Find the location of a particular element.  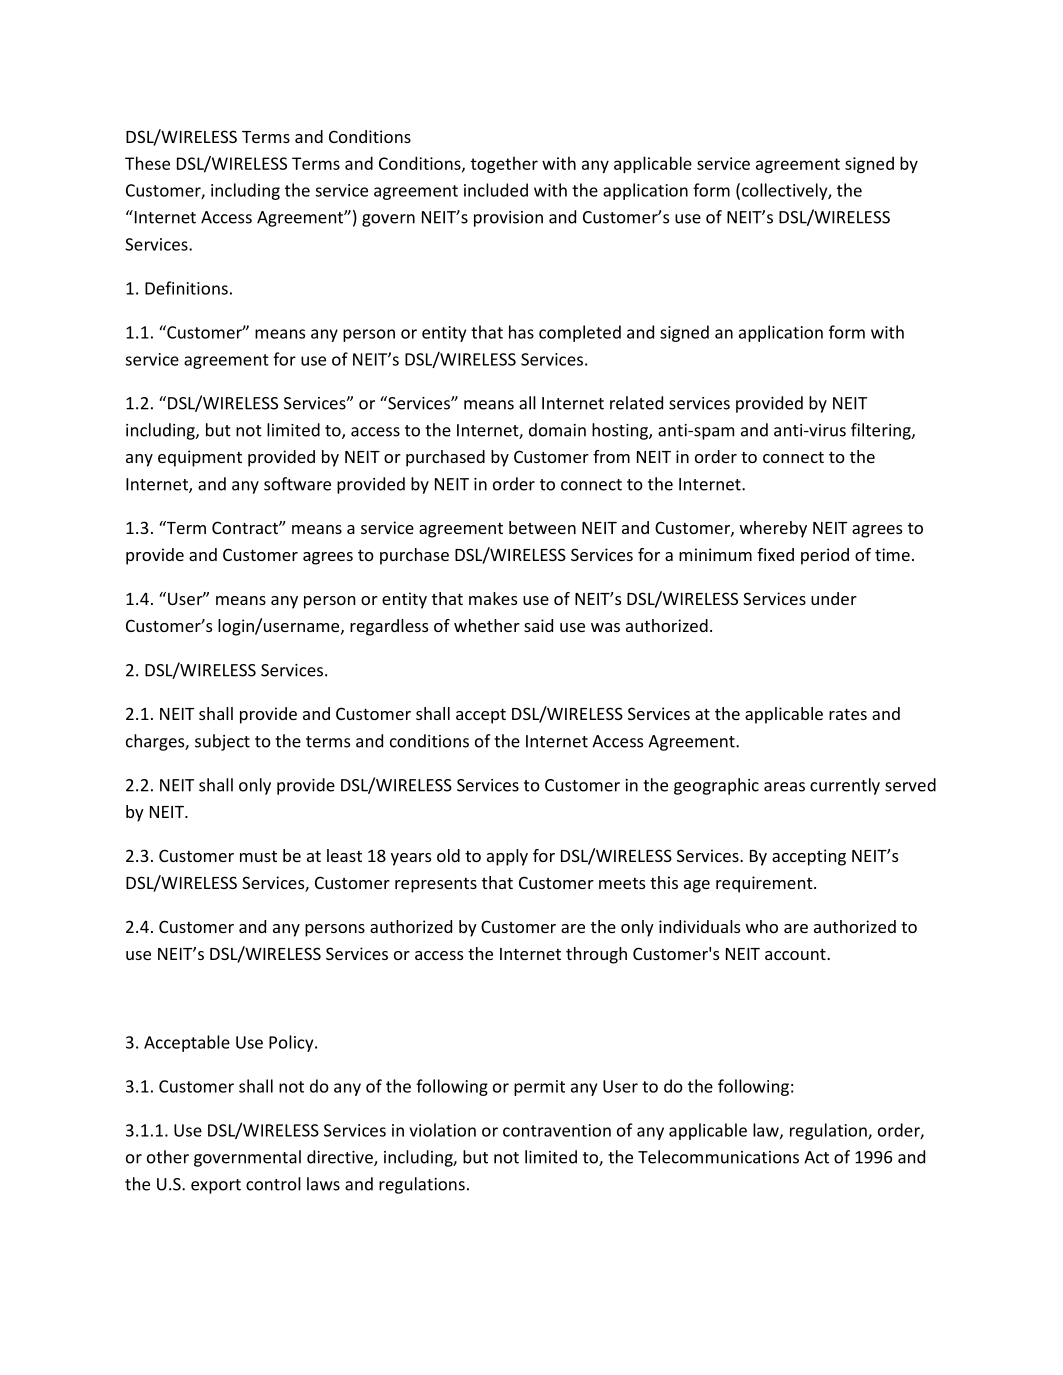

subject is located at coordinates (222, 742).
